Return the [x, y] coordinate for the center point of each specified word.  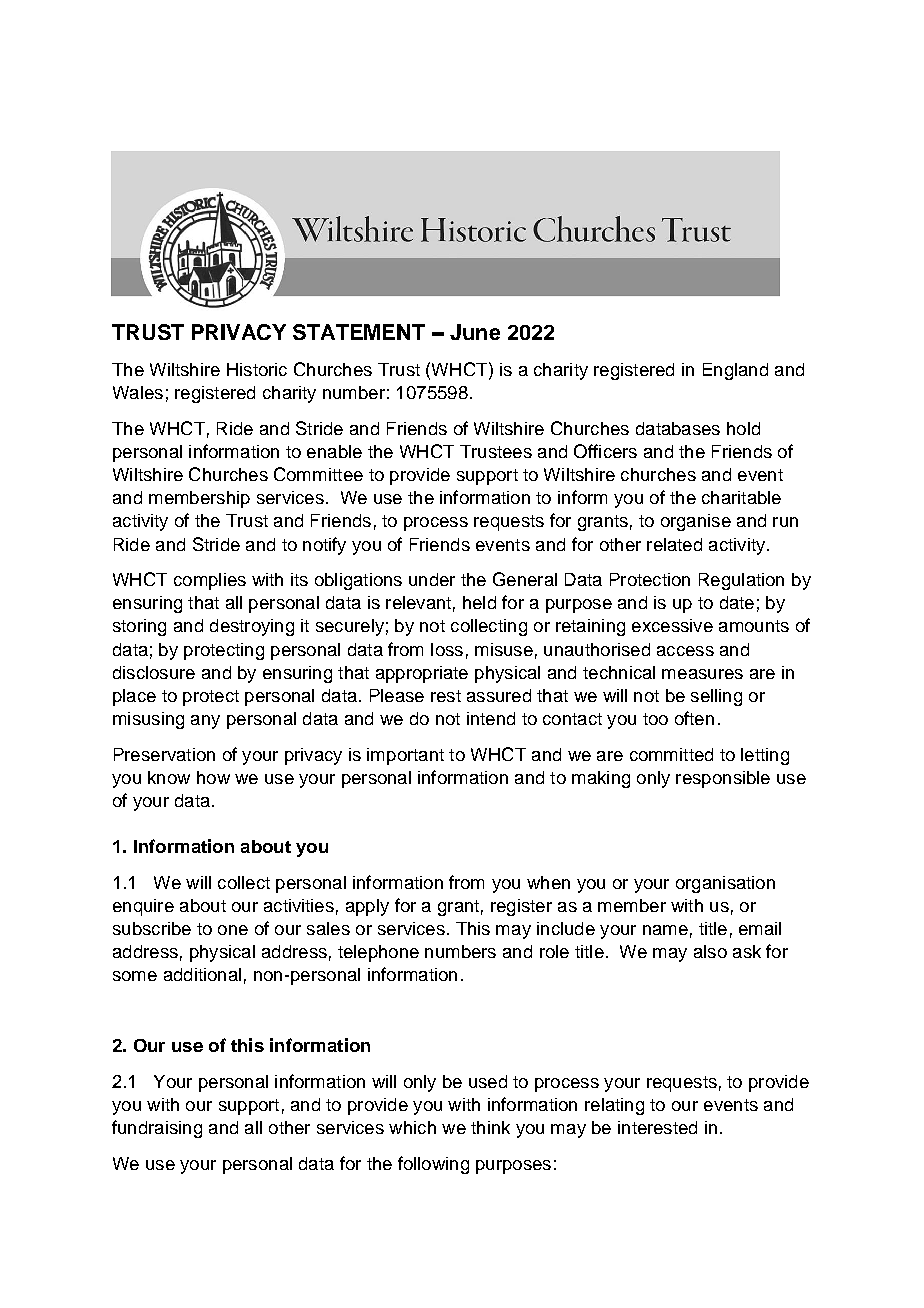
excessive [672, 625]
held [479, 602]
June [475, 332]
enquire [143, 907]
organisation [725, 884]
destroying [252, 627]
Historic [257, 369]
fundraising [157, 1129]
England [735, 371]
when [548, 882]
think [490, 1127]
